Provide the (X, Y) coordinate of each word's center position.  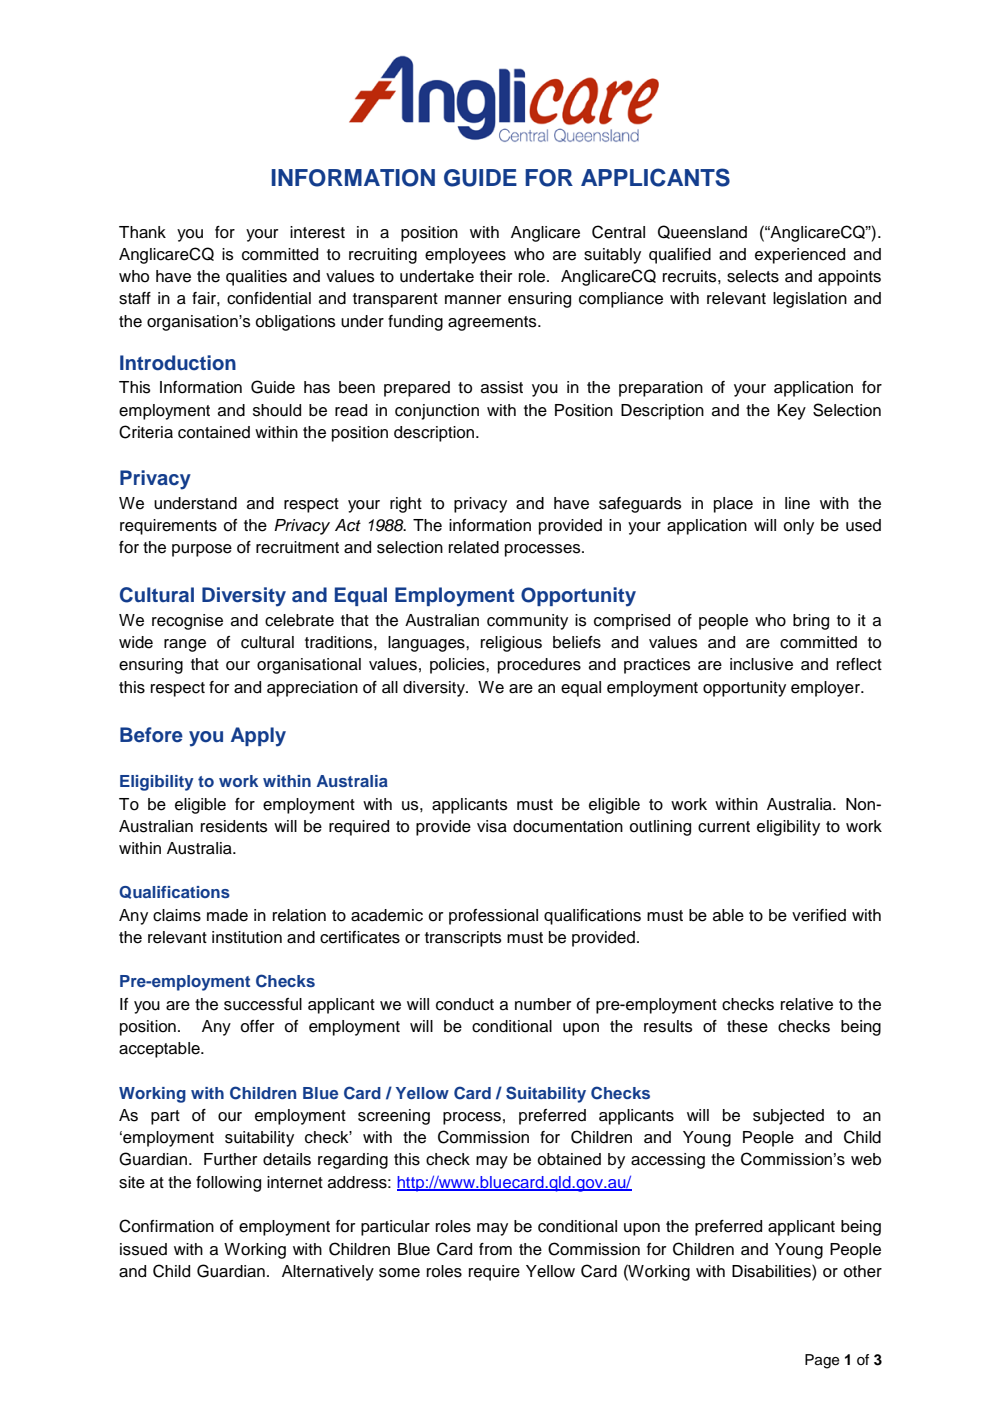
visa (492, 826)
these (747, 1026)
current (724, 827)
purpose (202, 550)
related (474, 547)
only (798, 527)
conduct (465, 1004)
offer (257, 1026)
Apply (258, 737)
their (496, 276)
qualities (256, 278)
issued (143, 1249)
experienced (800, 256)
